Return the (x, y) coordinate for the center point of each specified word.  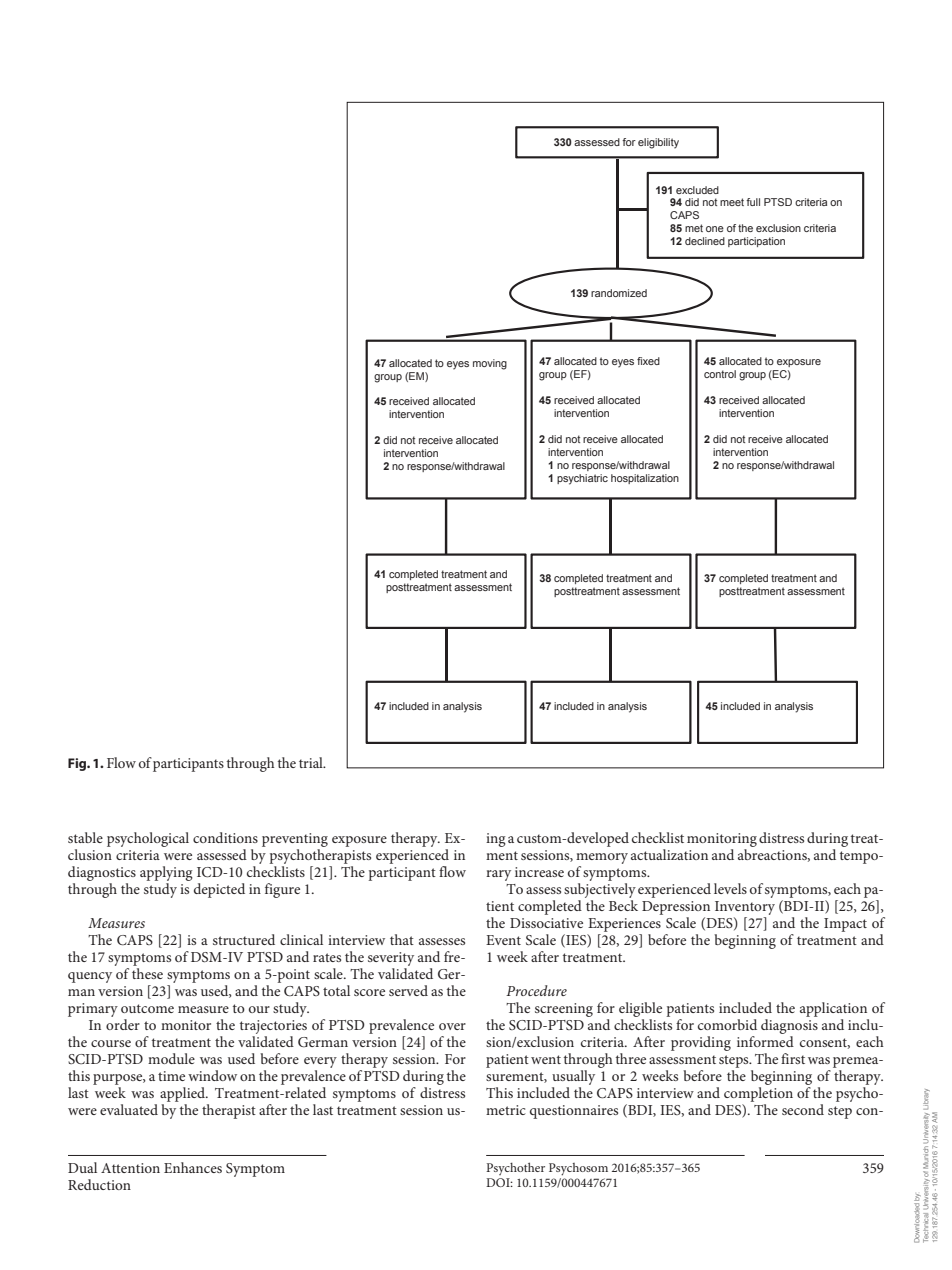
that (402, 939)
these (147, 973)
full (753, 202)
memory (602, 860)
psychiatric (582, 479)
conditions (225, 837)
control (720, 374)
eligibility (658, 143)
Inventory (745, 909)
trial (312, 762)
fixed (648, 361)
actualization (669, 854)
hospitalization (645, 479)
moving (490, 364)
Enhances (193, 1167)
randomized (619, 293)
